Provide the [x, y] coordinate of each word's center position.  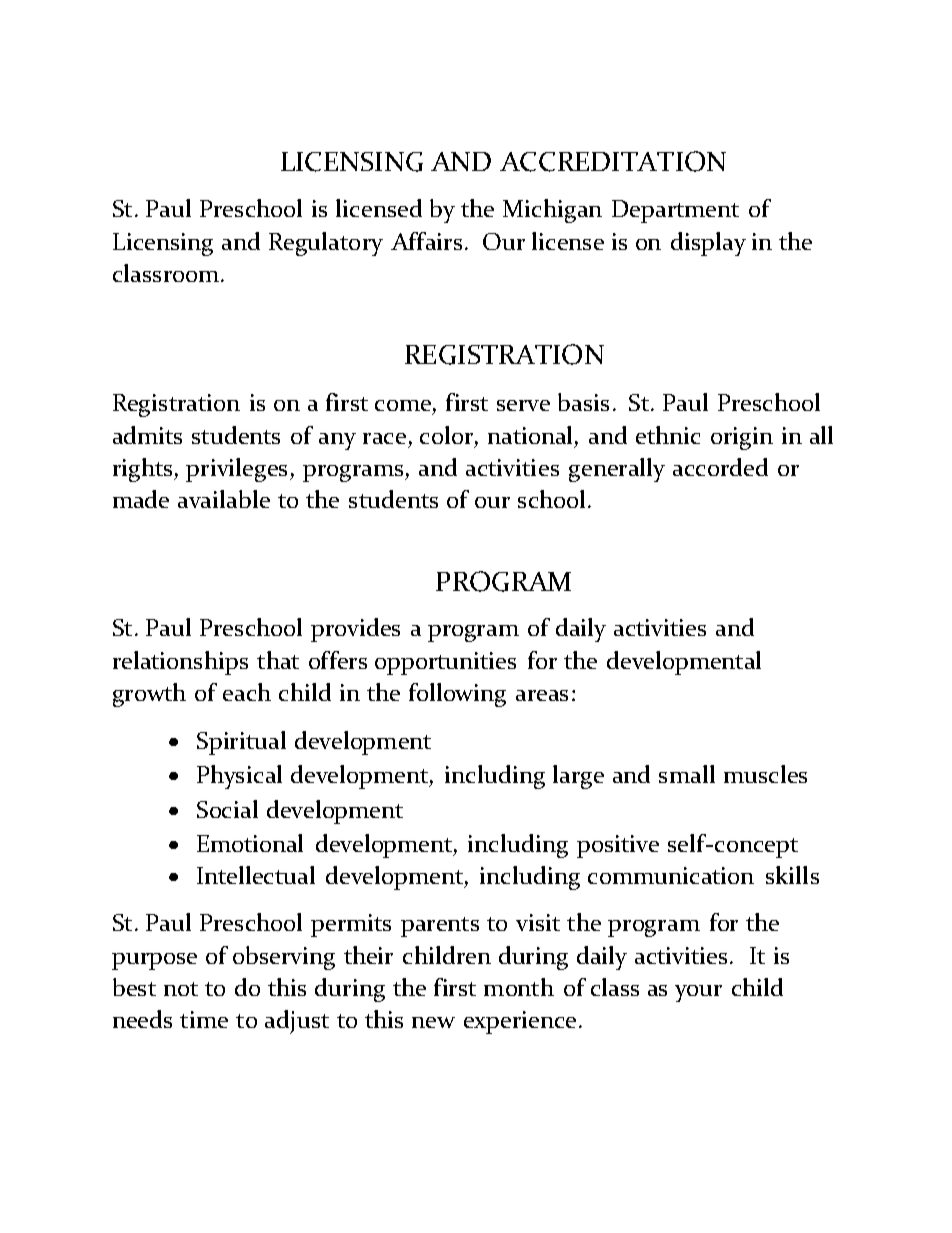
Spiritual [241, 743]
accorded [720, 467]
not [181, 989]
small [687, 774]
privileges [236, 470]
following [457, 695]
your [698, 993]
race [384, 438]
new [433, 1022]
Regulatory [326, 244]
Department [675, 211]
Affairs [426, 241]
